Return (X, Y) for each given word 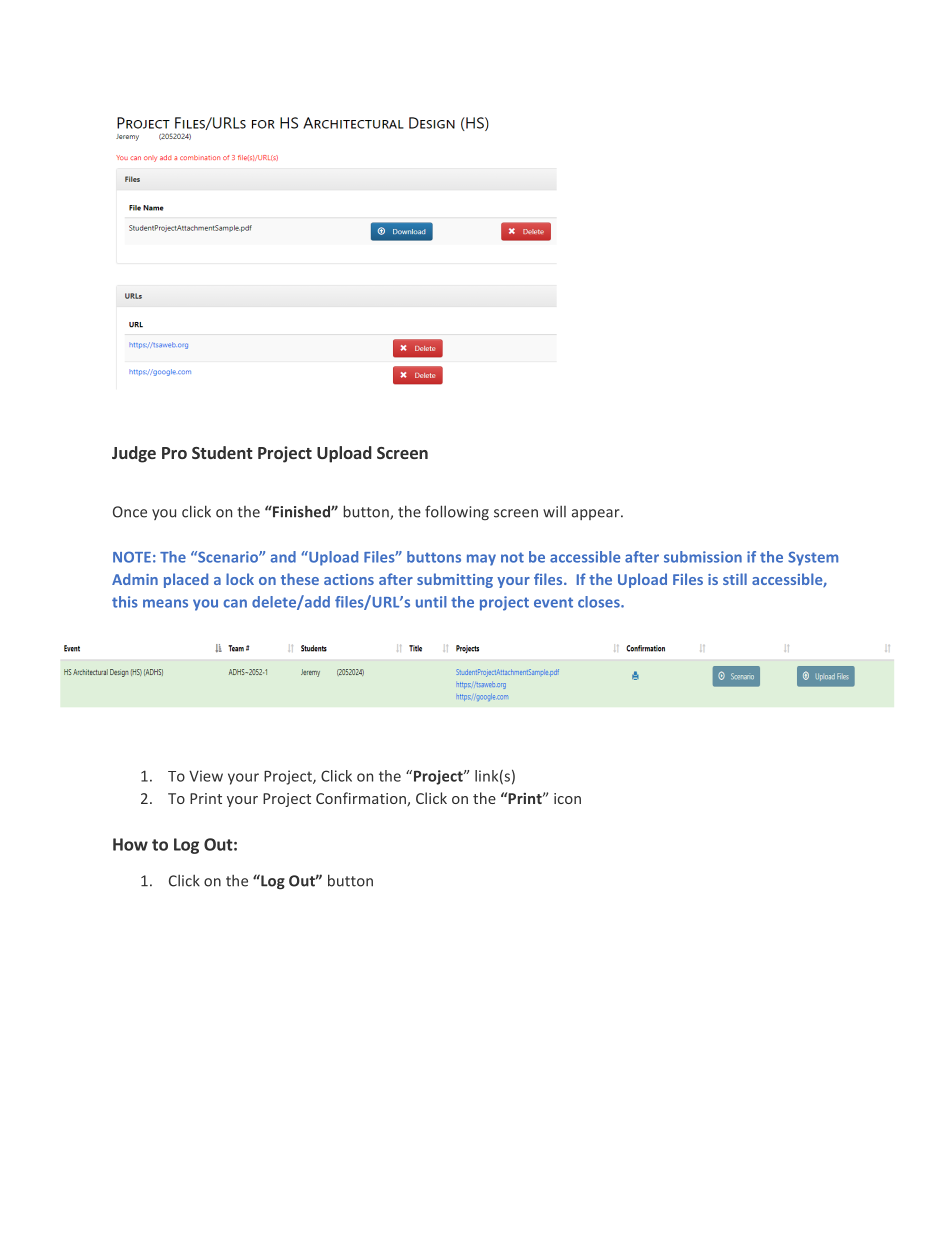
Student (222, 452)
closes (600, 602)
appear (597, 514)
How (130, 844)
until (431, 602)
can (235, 603)
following (457, 513)
